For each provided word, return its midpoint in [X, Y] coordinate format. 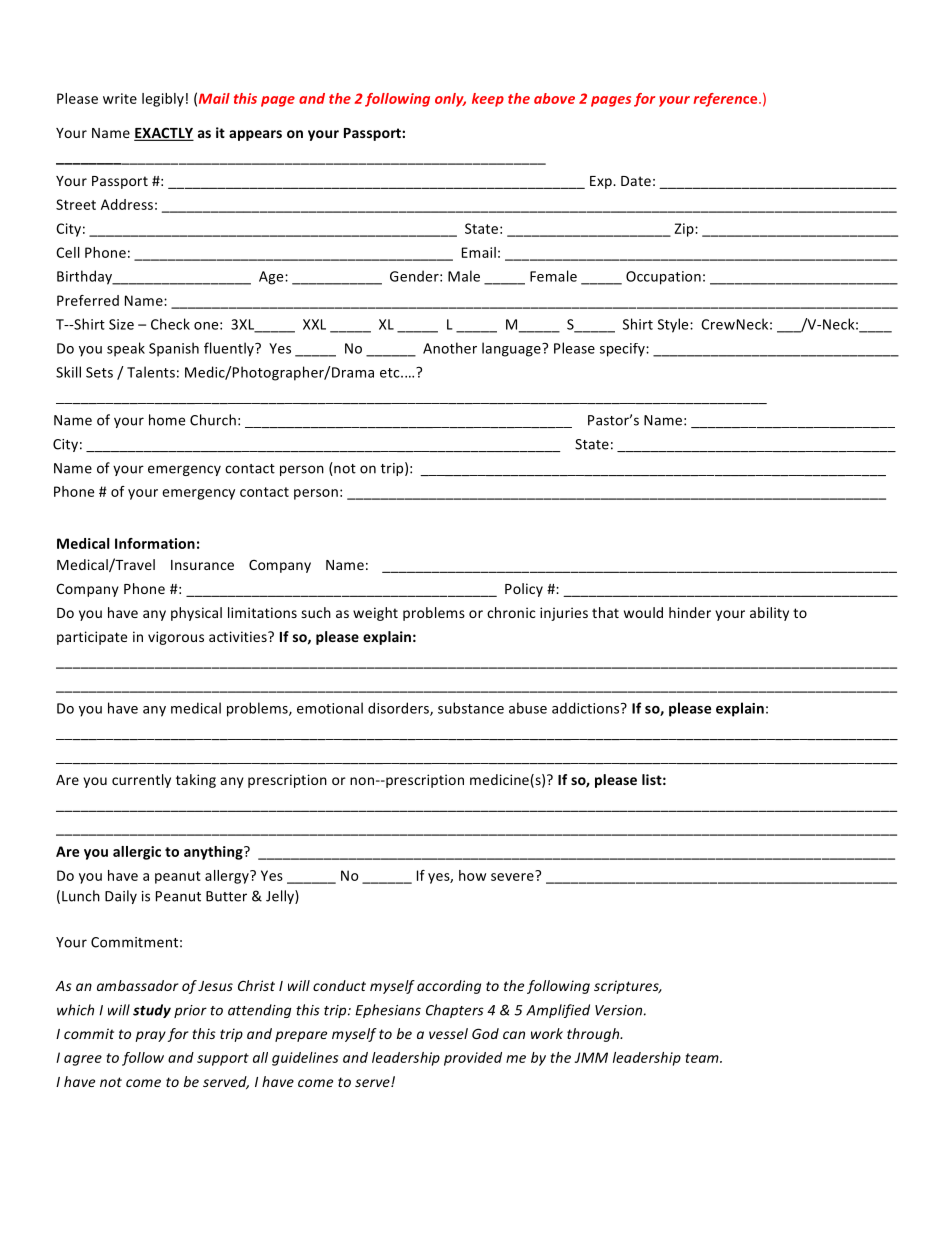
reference [726, 100]
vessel [448, 1033]
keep [488, 100]
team [703, 1058]
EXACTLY [164, 134]
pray [150, 1036]
